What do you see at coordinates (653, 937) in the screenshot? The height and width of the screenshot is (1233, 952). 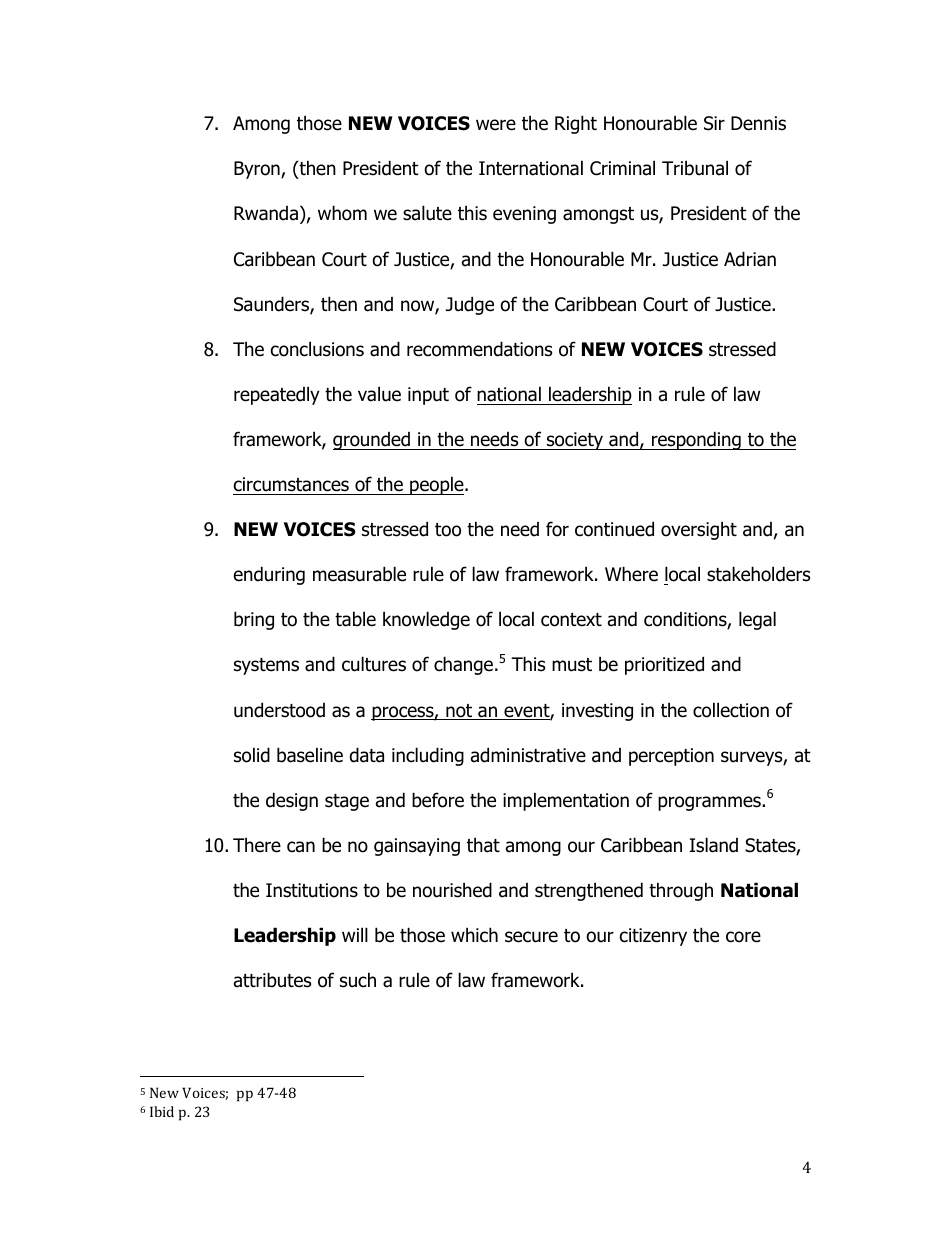 I see `citizenry` at bounding box center [653, 937].
